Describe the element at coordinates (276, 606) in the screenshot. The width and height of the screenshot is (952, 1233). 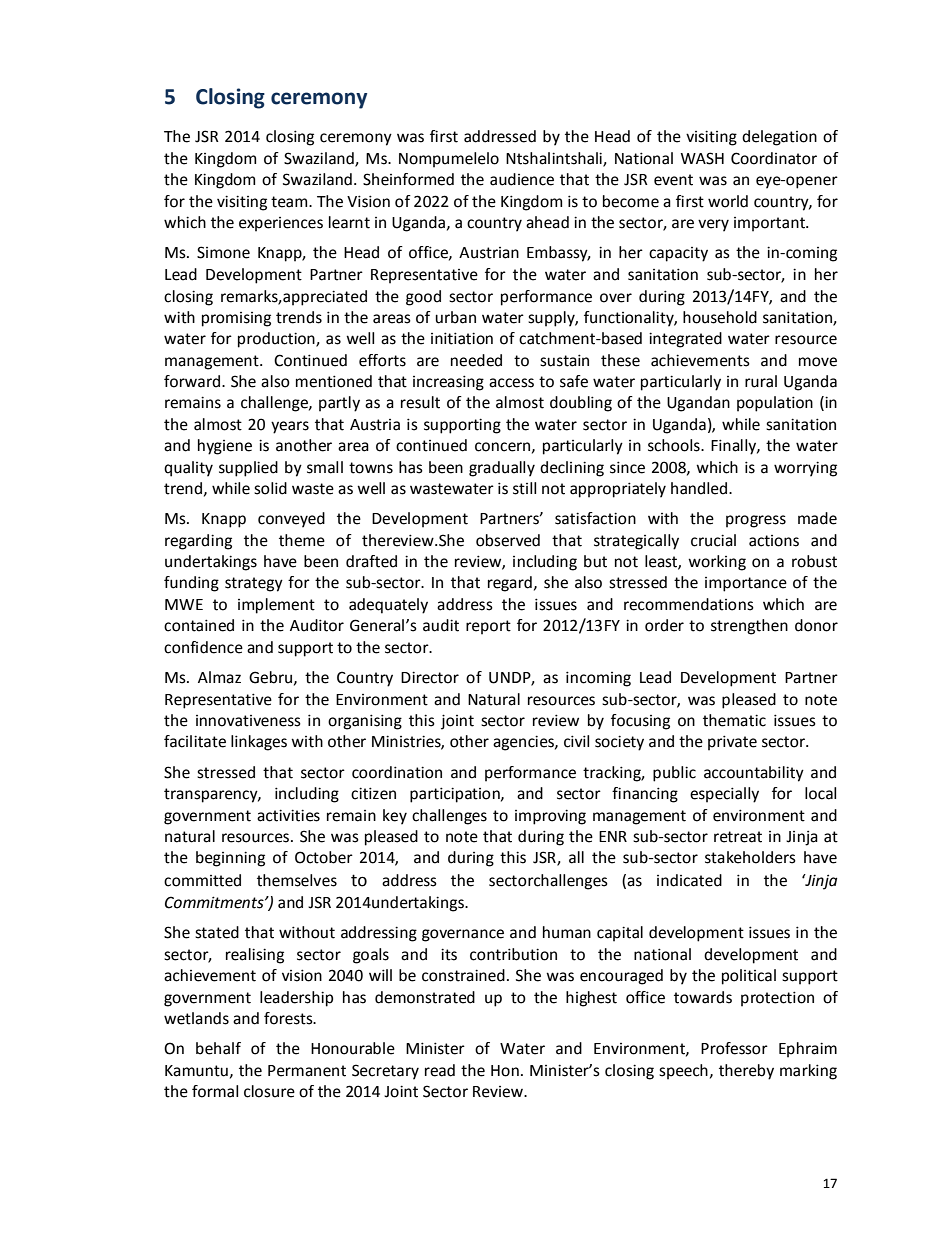
I see `implement` at that location.
